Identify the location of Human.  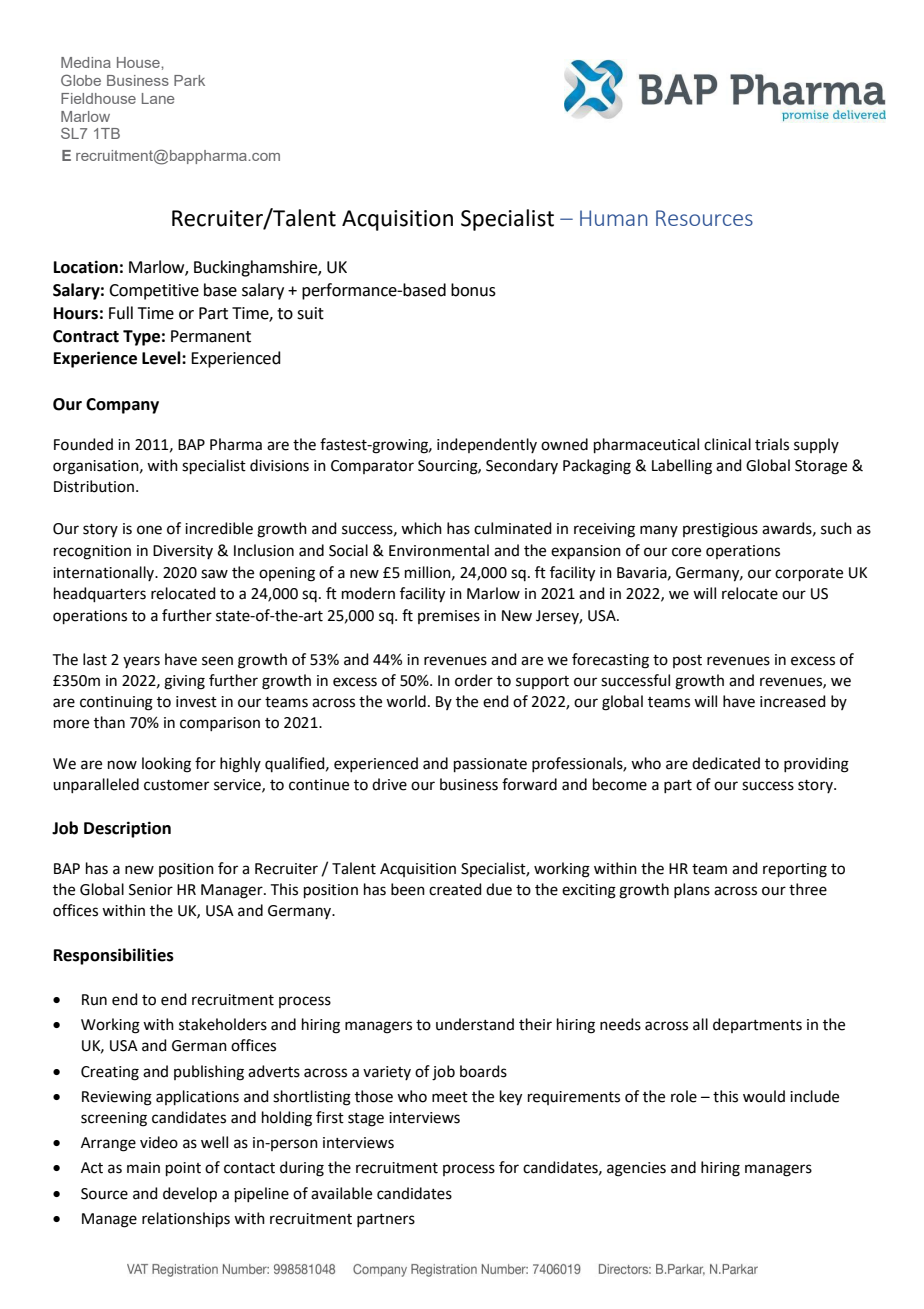
(614, 218).
